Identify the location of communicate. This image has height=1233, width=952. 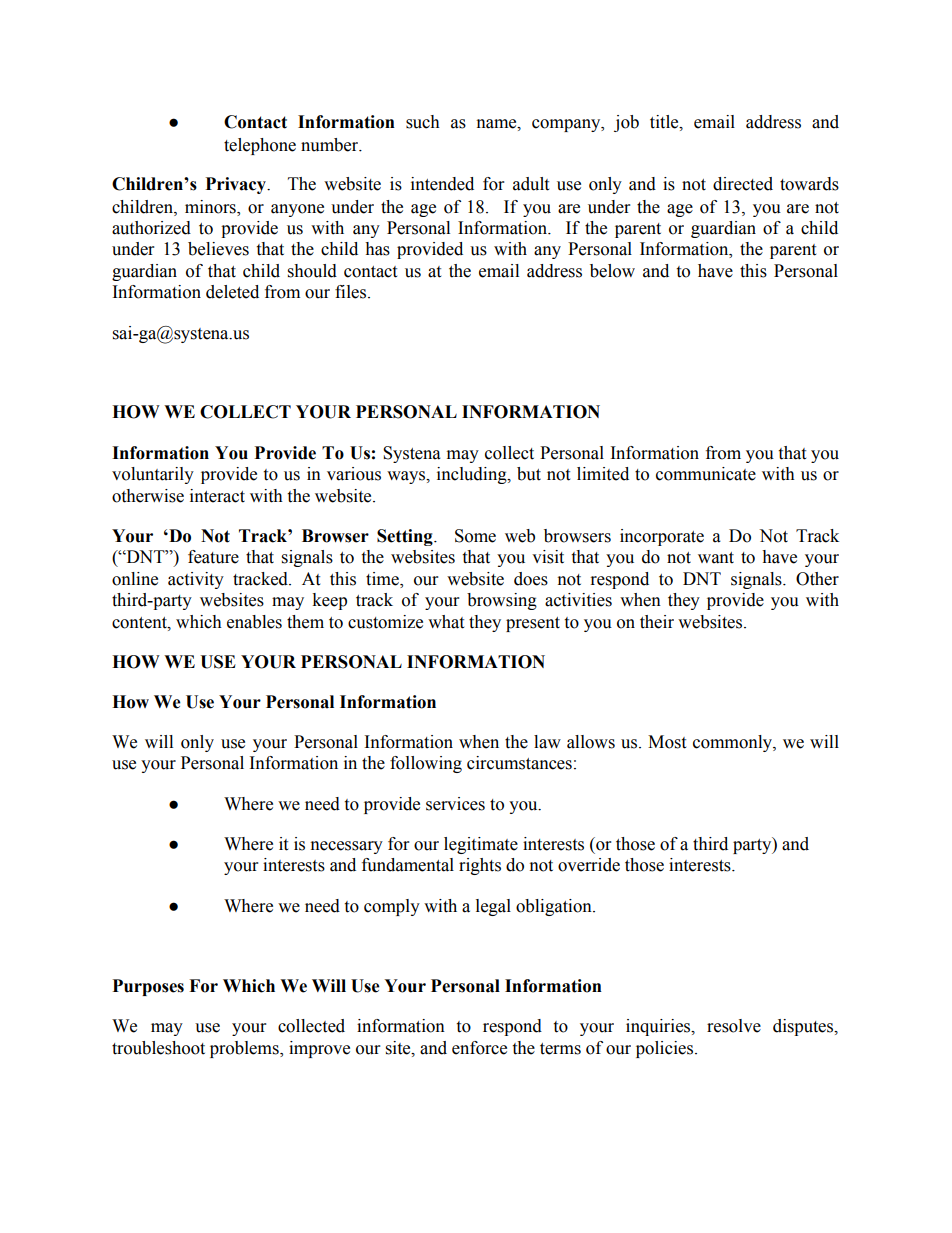
(706, 474).
